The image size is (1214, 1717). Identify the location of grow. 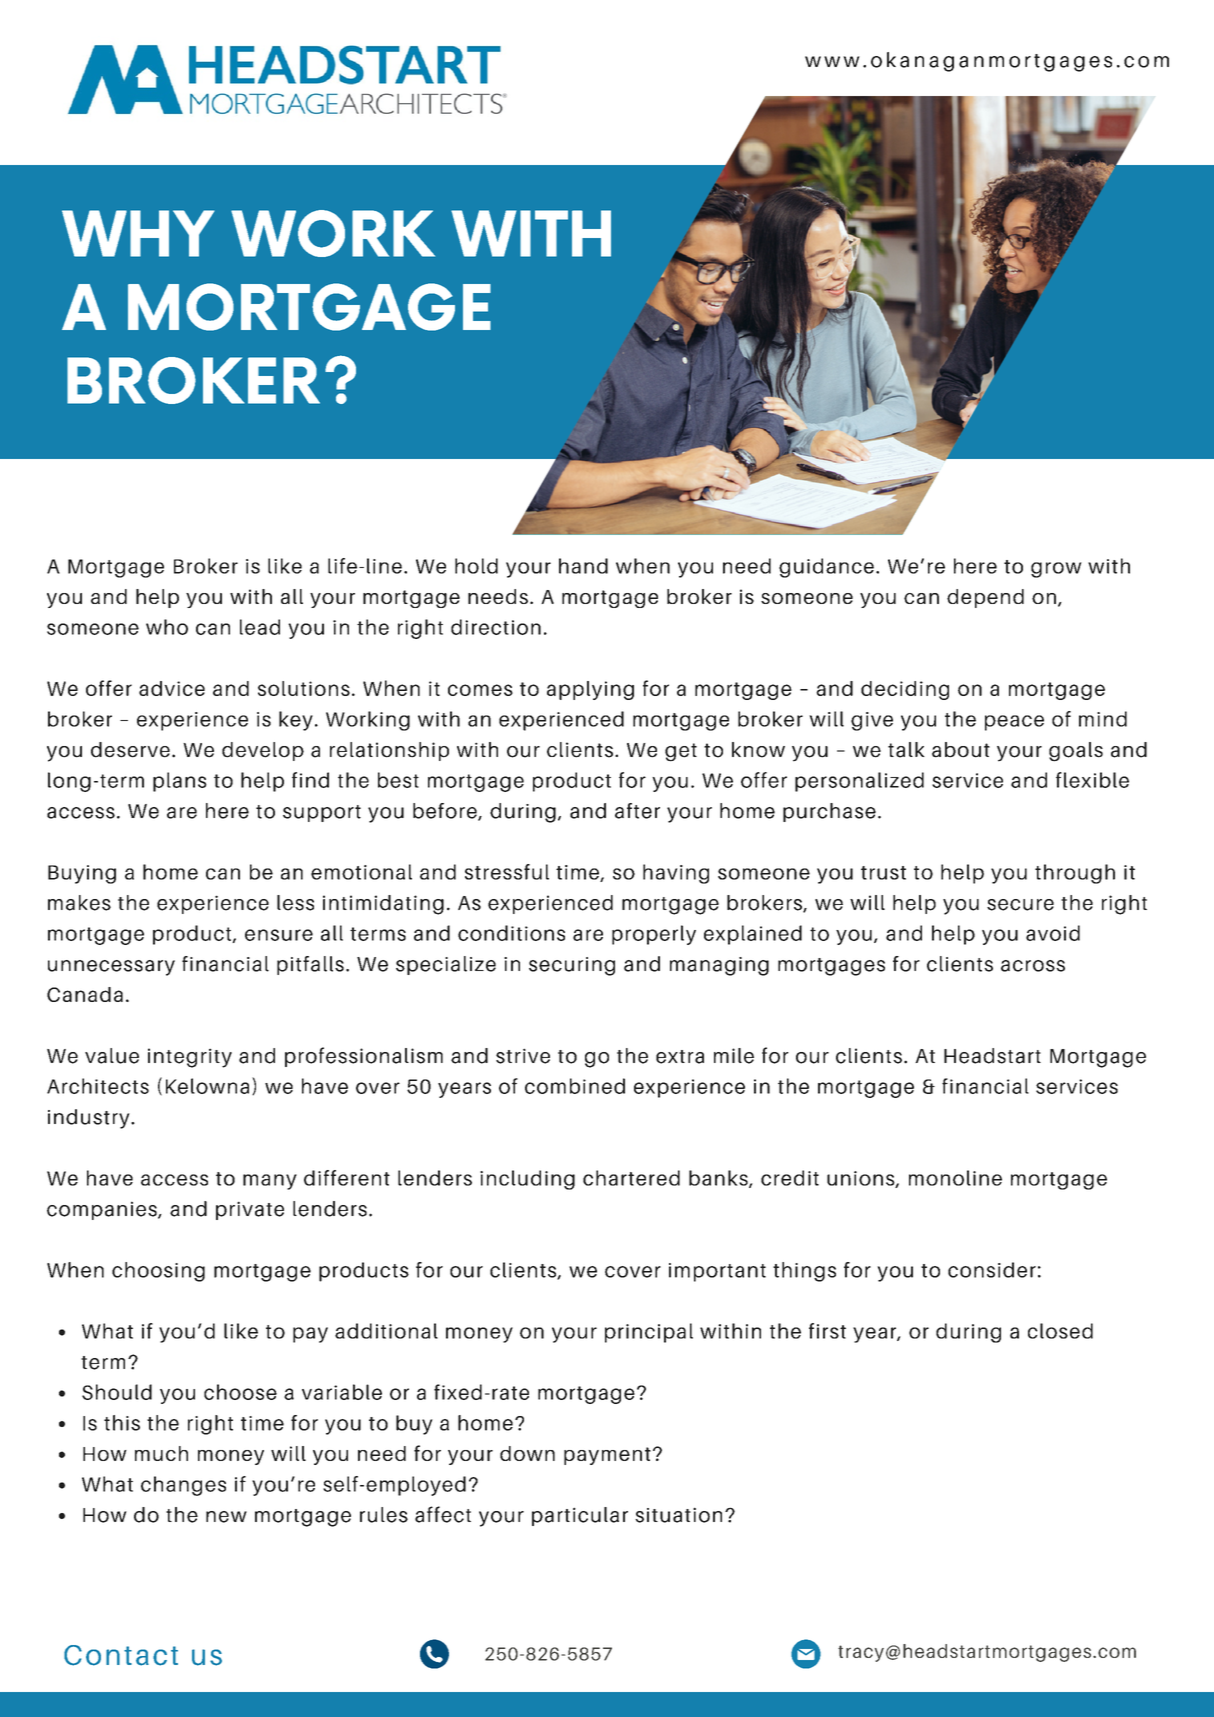
(1056, 570).
